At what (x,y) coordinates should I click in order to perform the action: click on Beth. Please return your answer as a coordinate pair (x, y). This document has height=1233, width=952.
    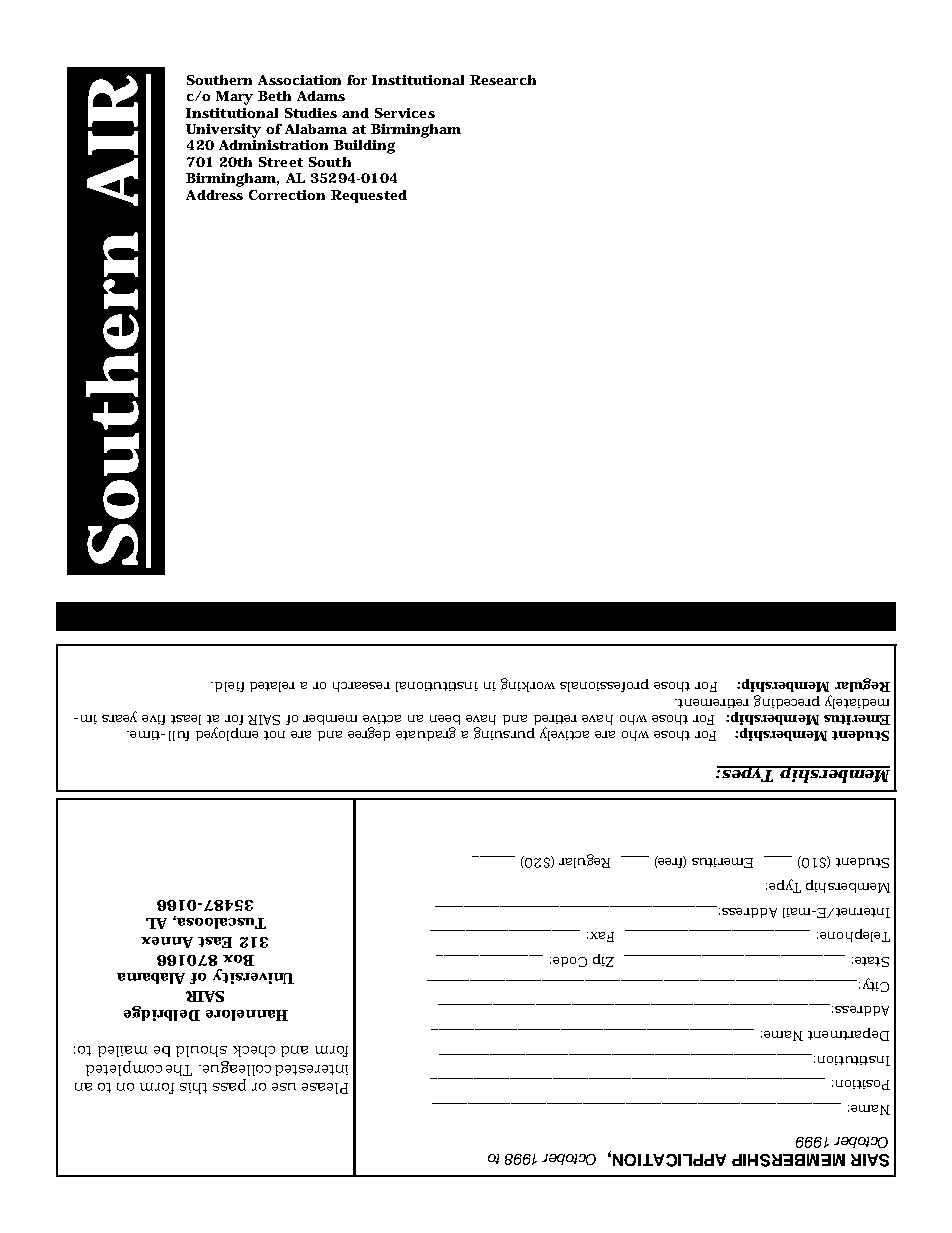
    Looking at the image, I should click on (274, 96).
